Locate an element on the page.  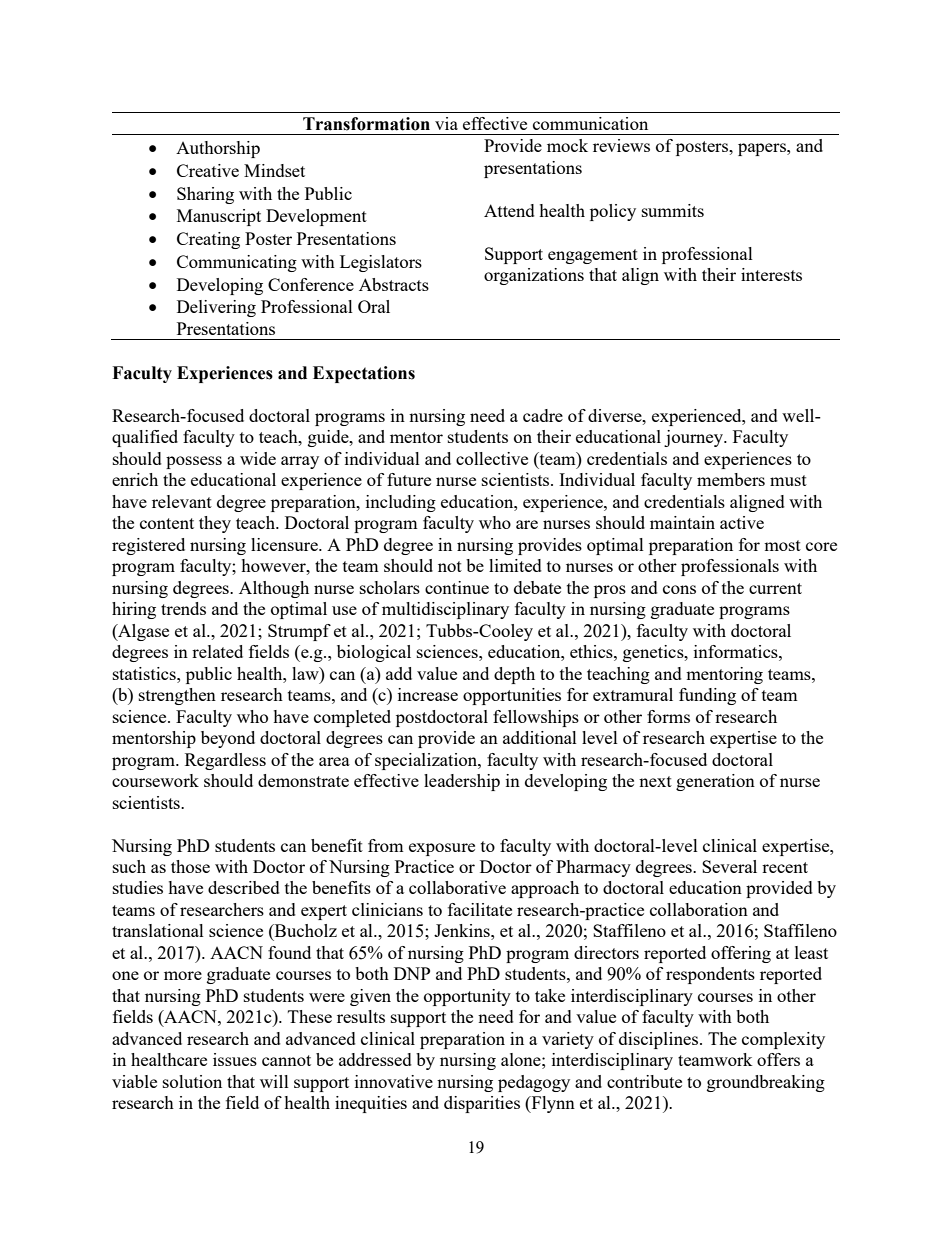
collective is located at coordinates (492, 458).
